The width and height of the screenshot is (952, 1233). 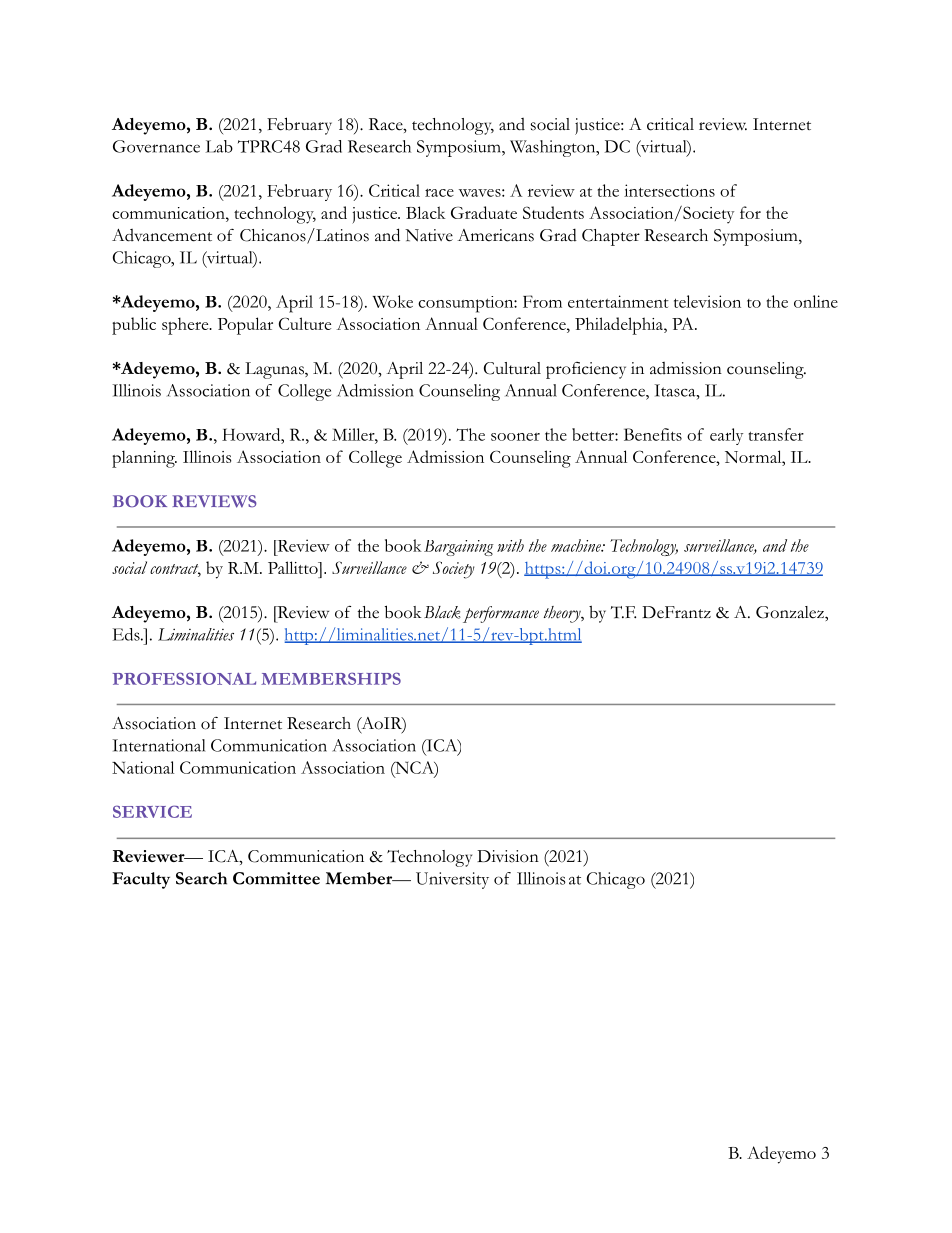 I want to click on contract, so click(x=175, y=570).
